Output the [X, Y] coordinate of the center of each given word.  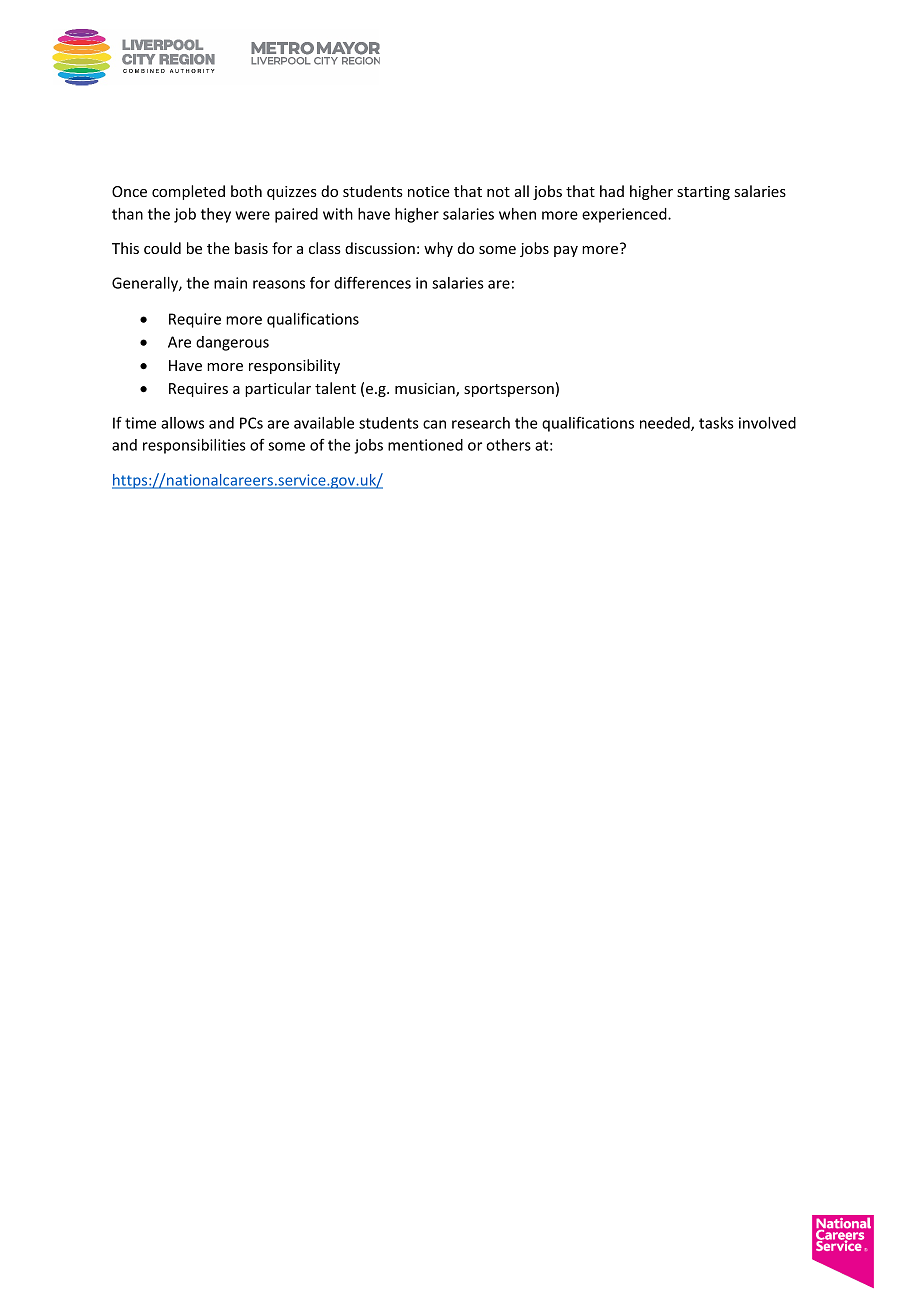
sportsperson [509, 390]
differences [372, 282]
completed [188, 192]
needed [666, 424]
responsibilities [194, 446]
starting [703, 193]
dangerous [232, 343]
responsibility [294, 366]
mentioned [425, 445]
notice [429, 191]
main [230, 283]
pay [566, 251]
